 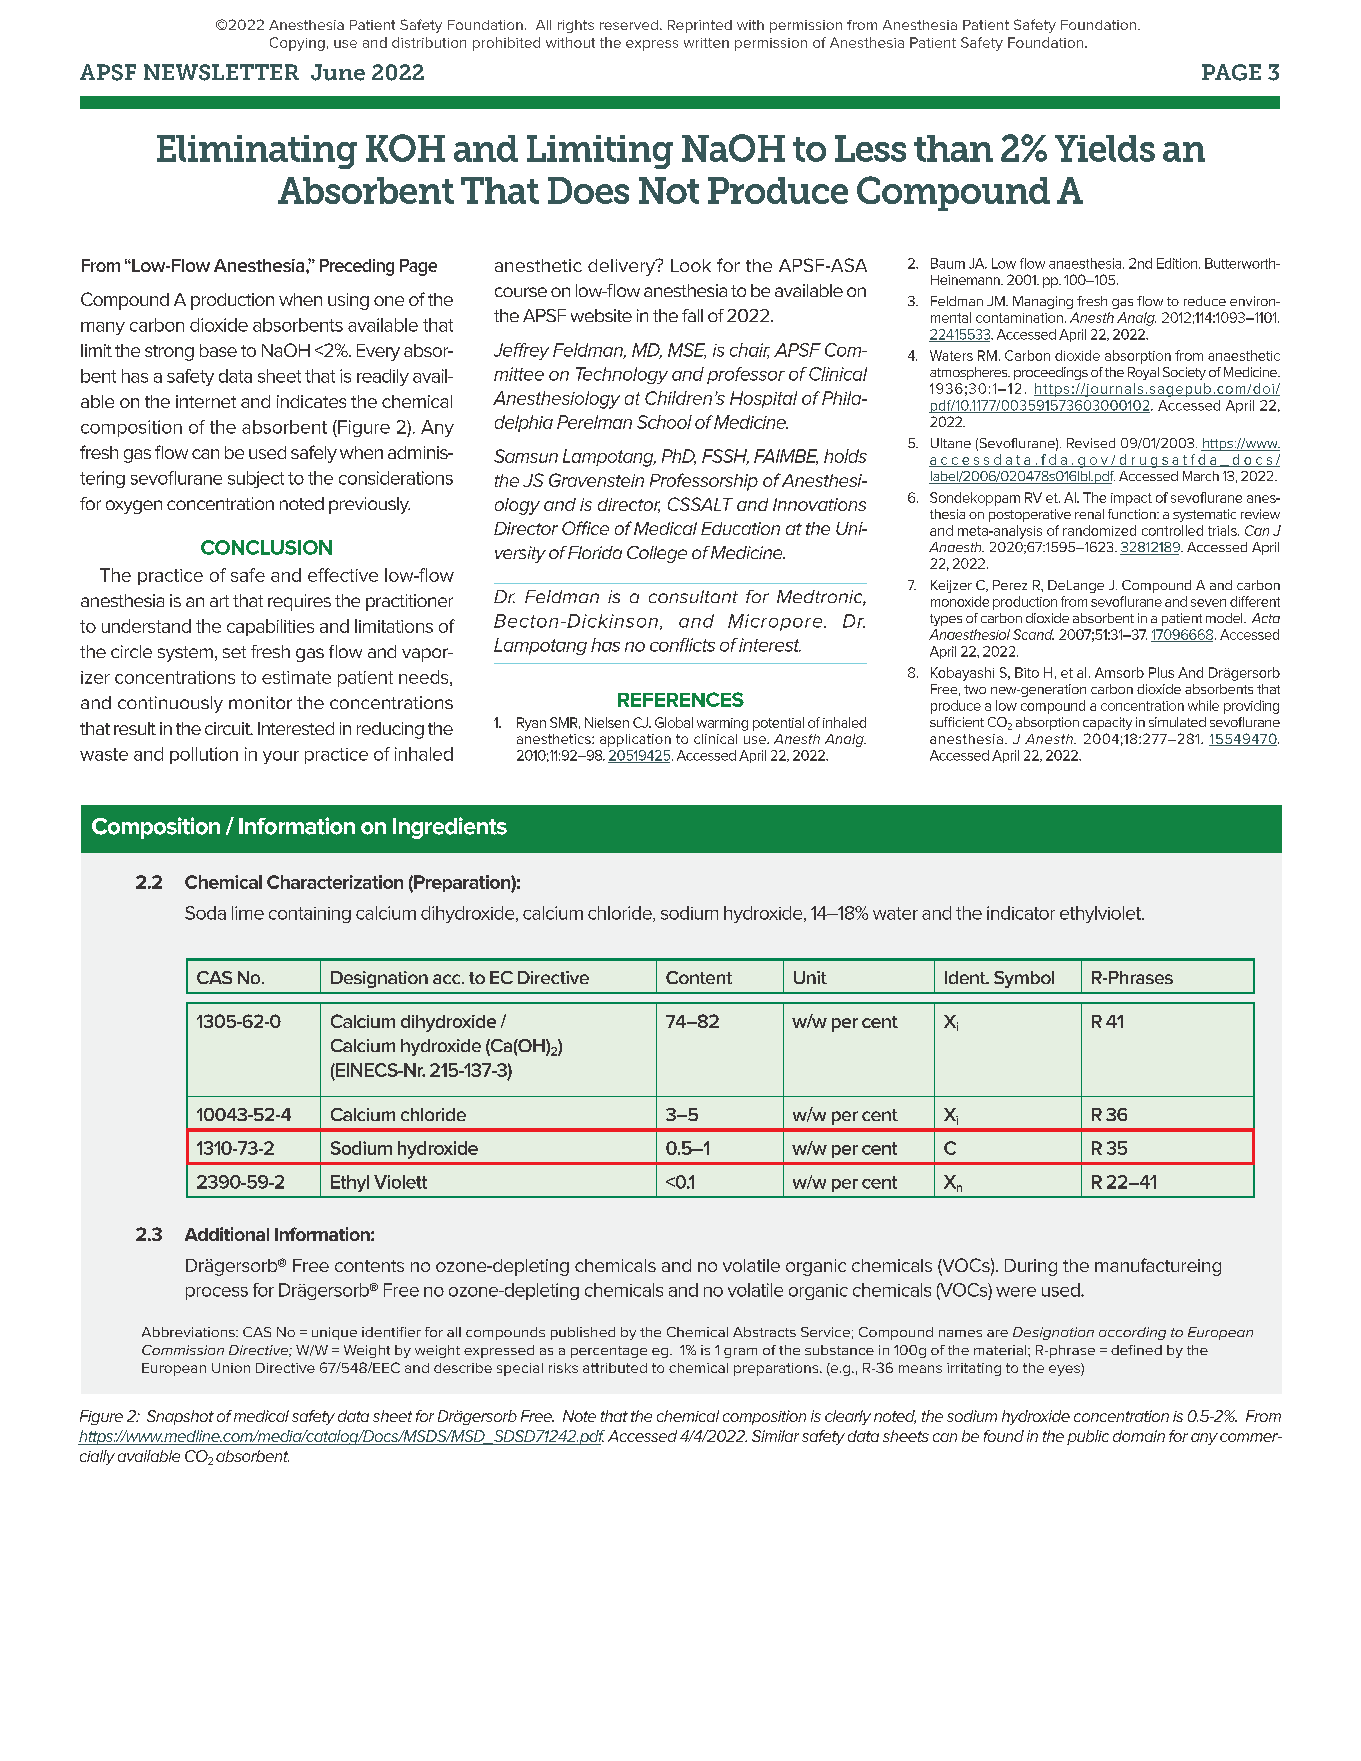 What do you see at coordinates (1105, 148) in the page?
I see `Yields` at bounding box center [1105, 148].
